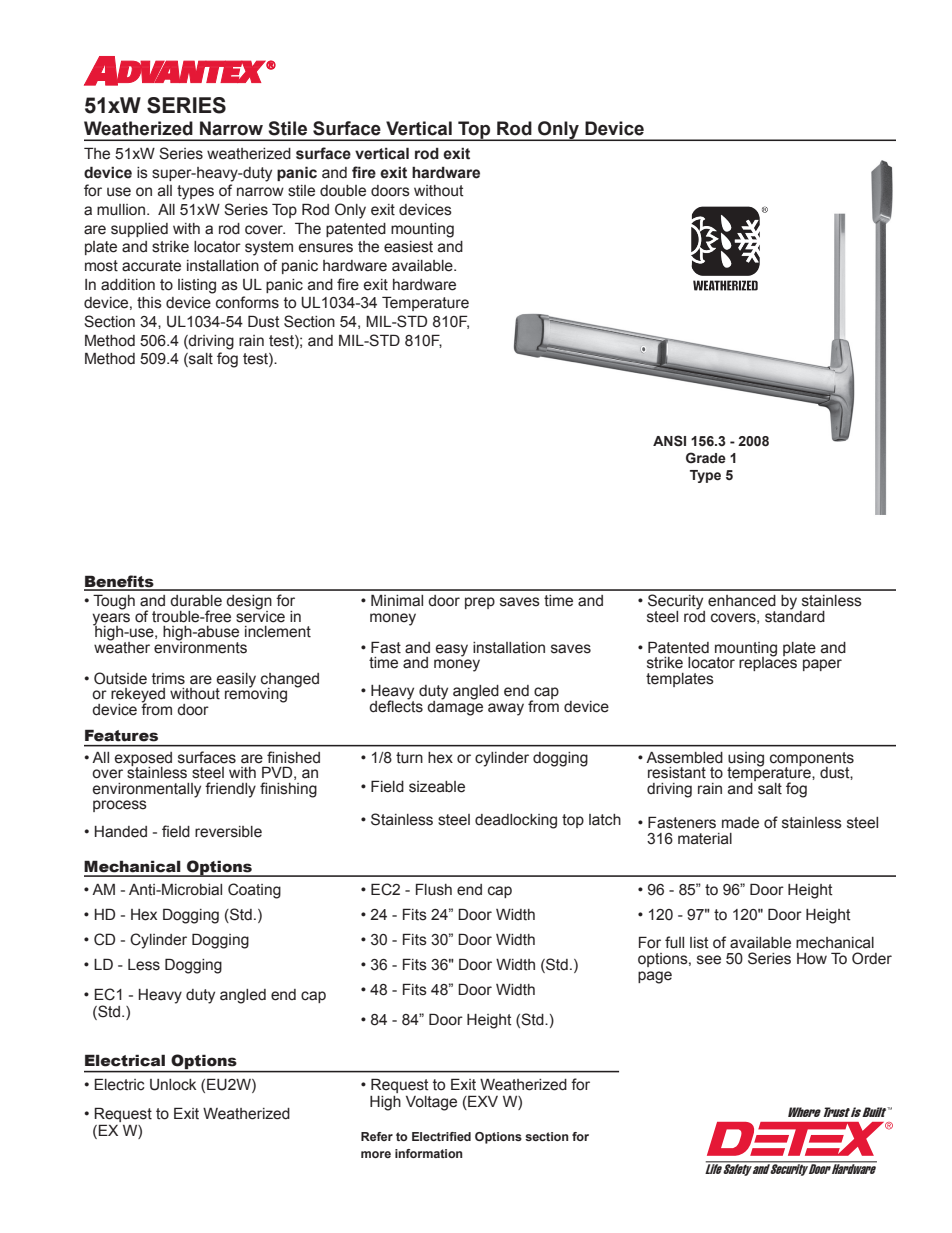 The width and height of the document is (952, 1233). Describe the element at coordinates (768, 663) in the document. I see `replaces` at that location.
